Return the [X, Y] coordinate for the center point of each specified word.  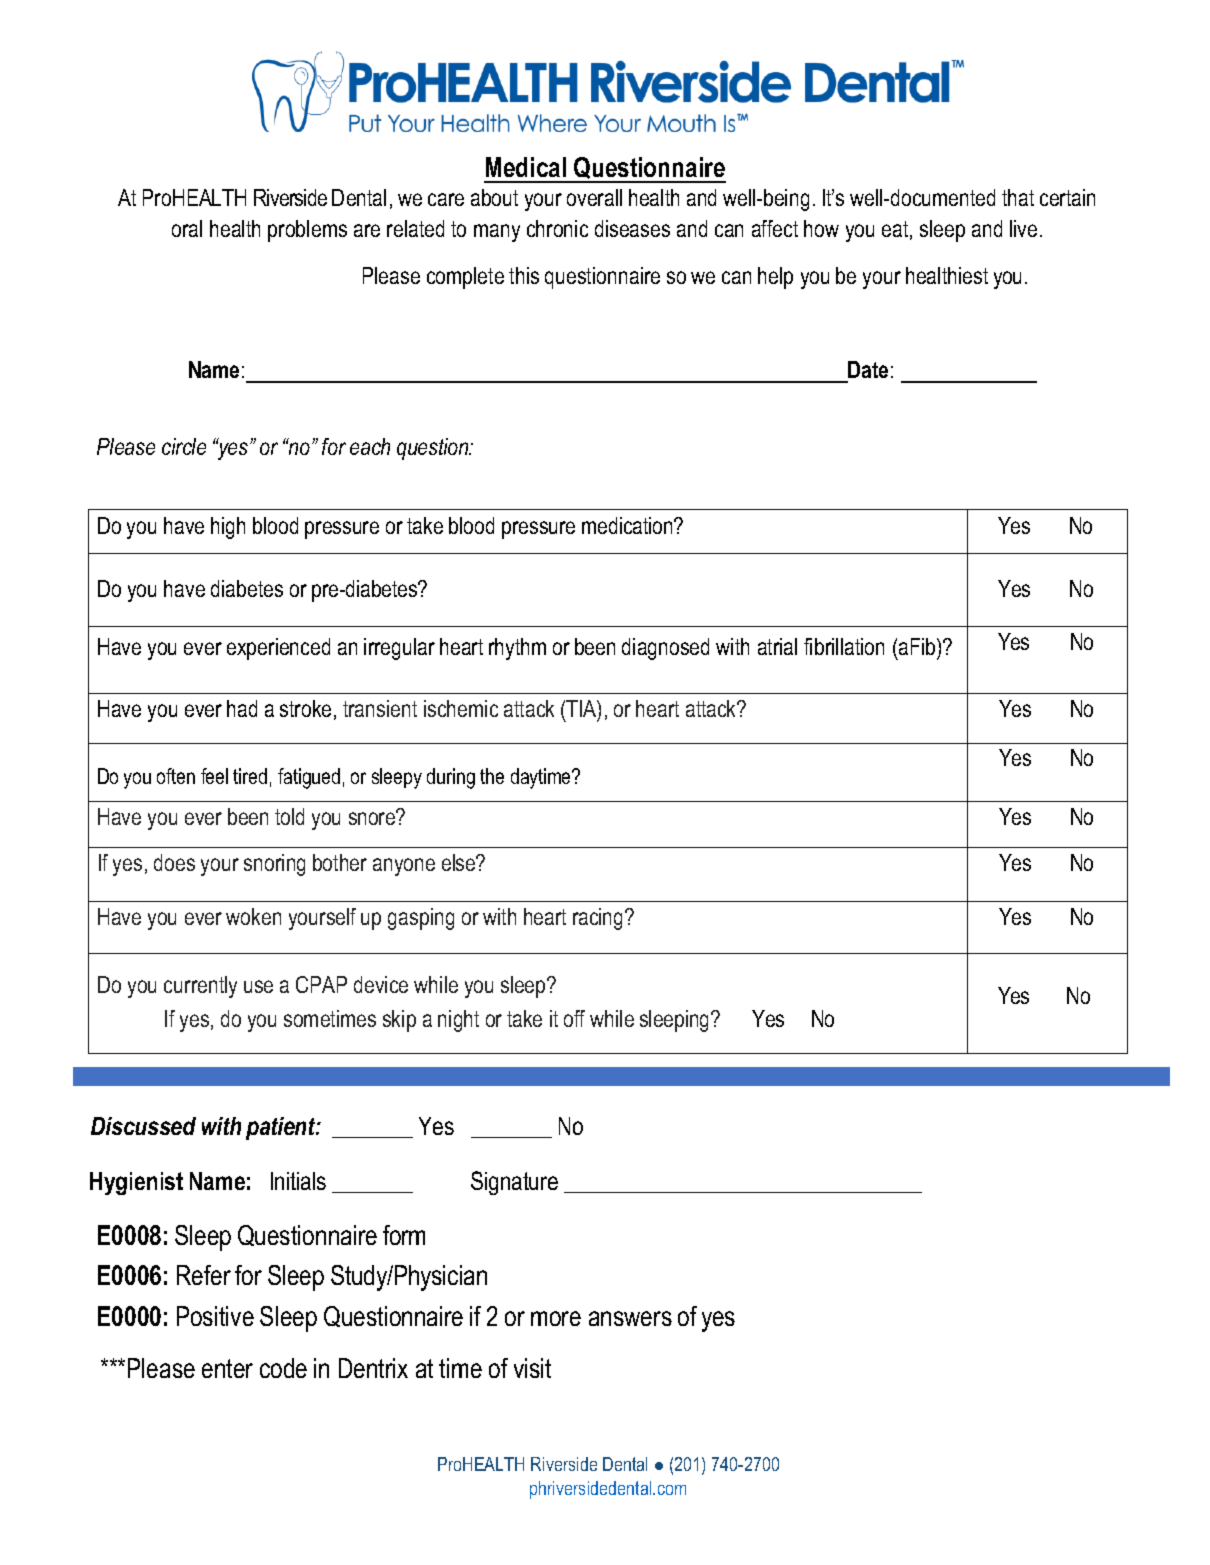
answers [630, 1318]
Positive [215, 1316]
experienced [278, 649]
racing [597, 919]
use [258, 986]
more [556, 1318]
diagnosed [665, 649]
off [574, 1018]
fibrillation [844, 646]
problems [307, 231]
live [1023, 228]
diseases [632, 228]
